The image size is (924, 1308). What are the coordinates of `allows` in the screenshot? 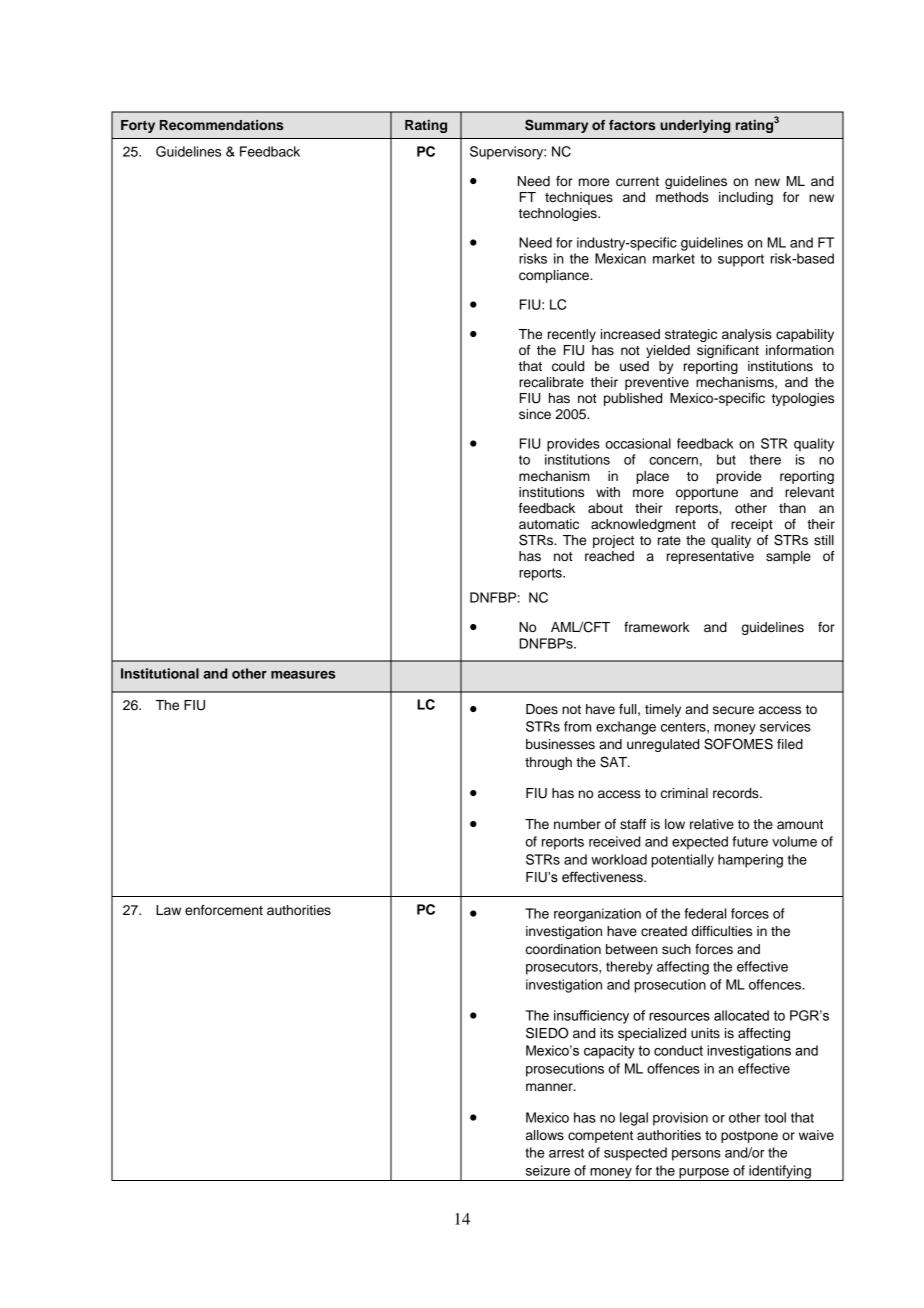 It's located at (545, 1135).
